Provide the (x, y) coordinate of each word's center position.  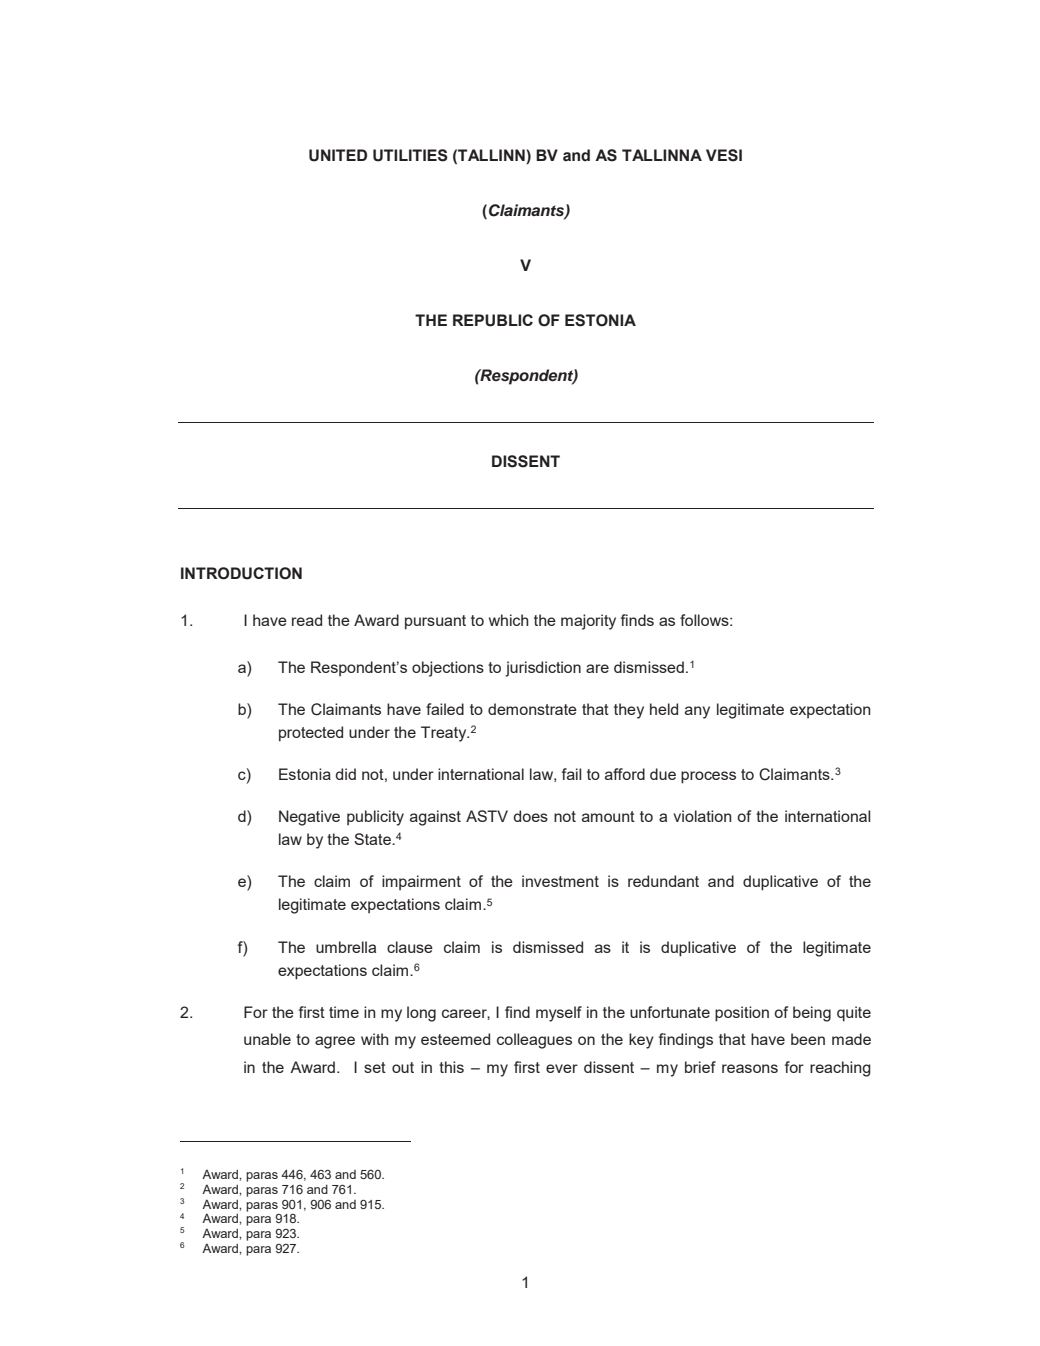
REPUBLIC (493, 320)
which (509, 620)
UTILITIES (410, 155)
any (697, 712)
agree (335, 1042)
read (307, 620)
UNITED (338, 155)
